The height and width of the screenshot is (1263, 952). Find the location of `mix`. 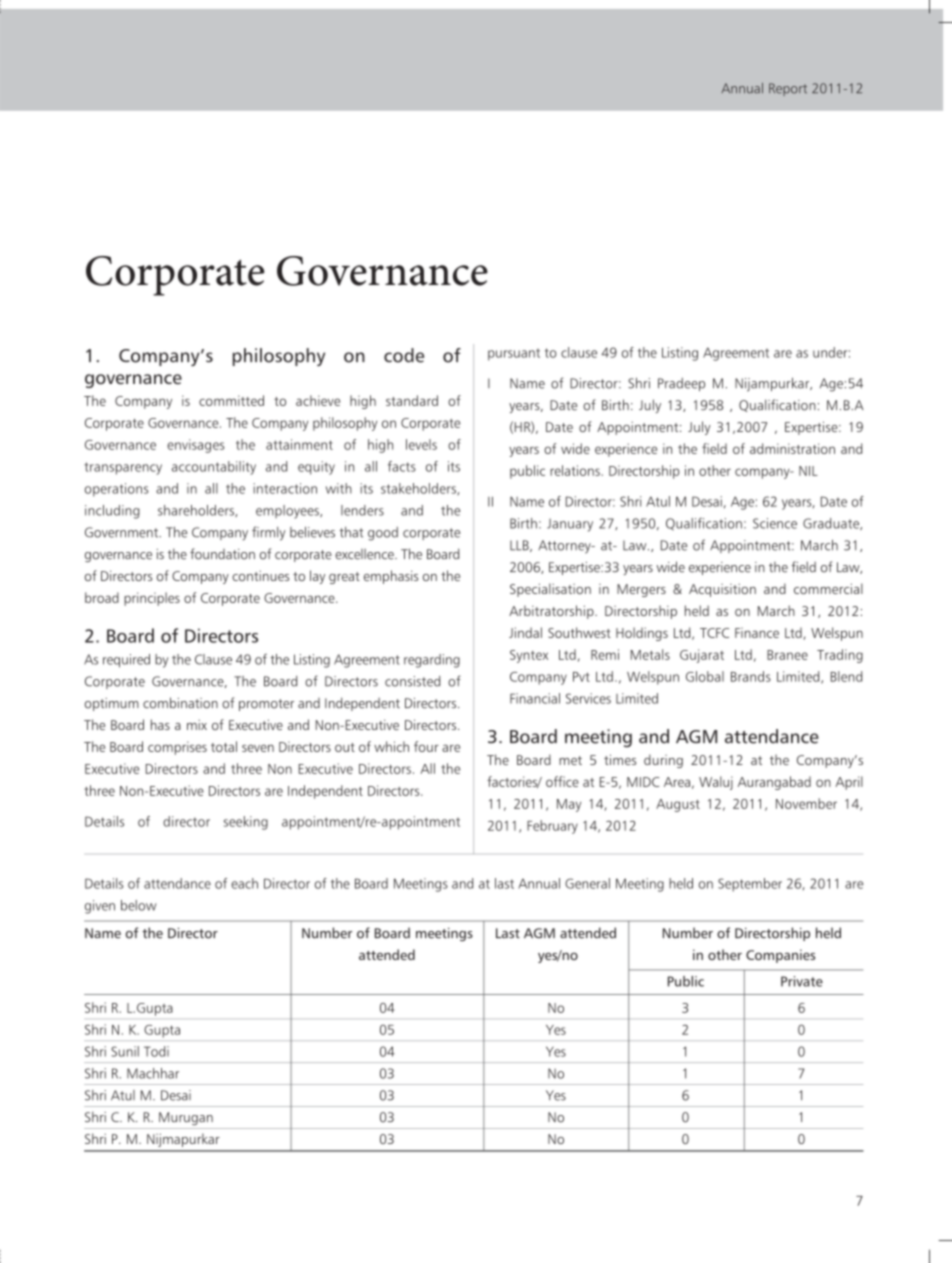

mix is located at coordinates (197, 725).
